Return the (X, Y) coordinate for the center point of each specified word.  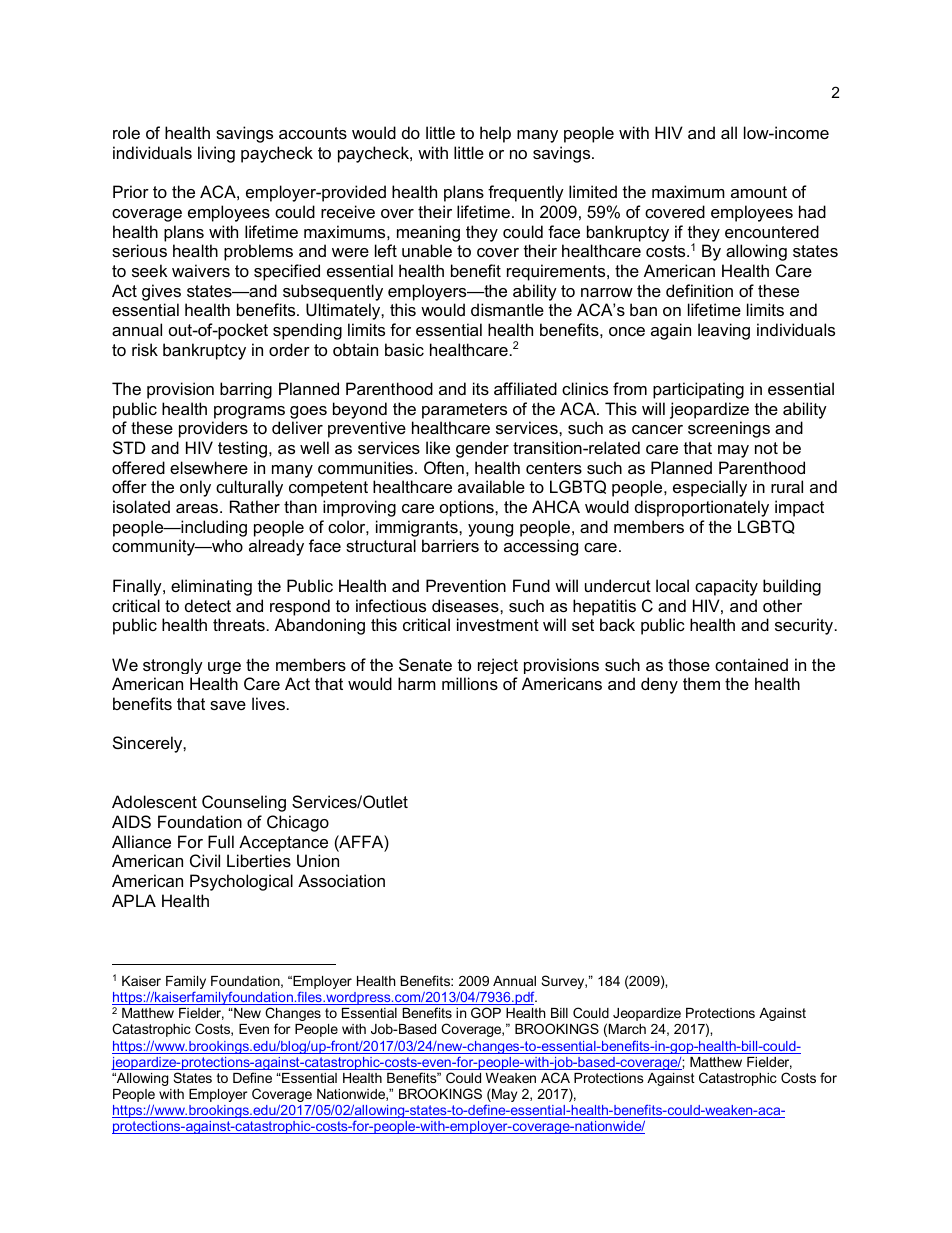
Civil (205, 860)
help (495, 134)
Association (341, 880)
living (216, 154)
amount (759, 192)
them (701, 683)
